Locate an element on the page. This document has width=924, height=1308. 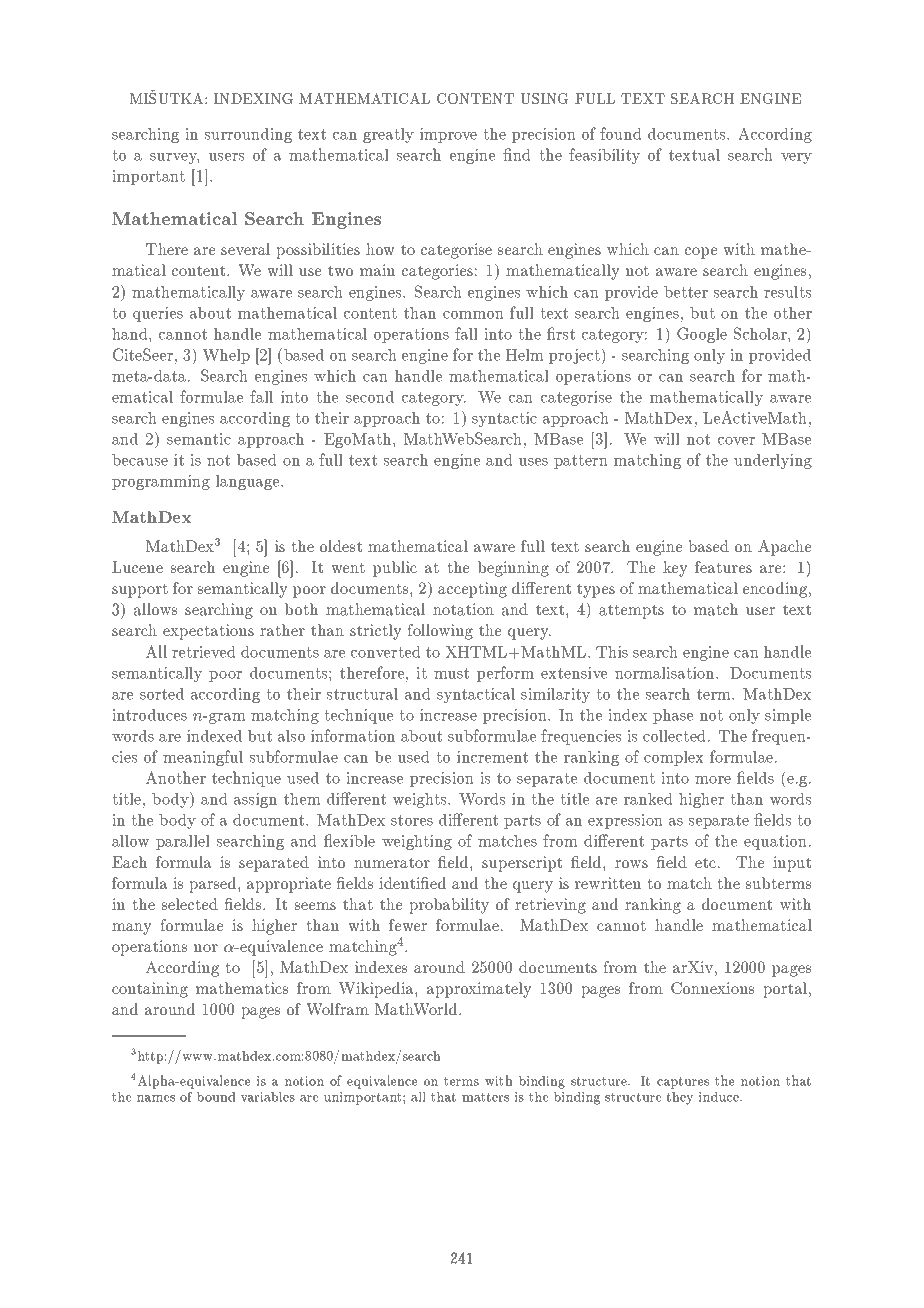
notation is located at coordinates (463, 609).
